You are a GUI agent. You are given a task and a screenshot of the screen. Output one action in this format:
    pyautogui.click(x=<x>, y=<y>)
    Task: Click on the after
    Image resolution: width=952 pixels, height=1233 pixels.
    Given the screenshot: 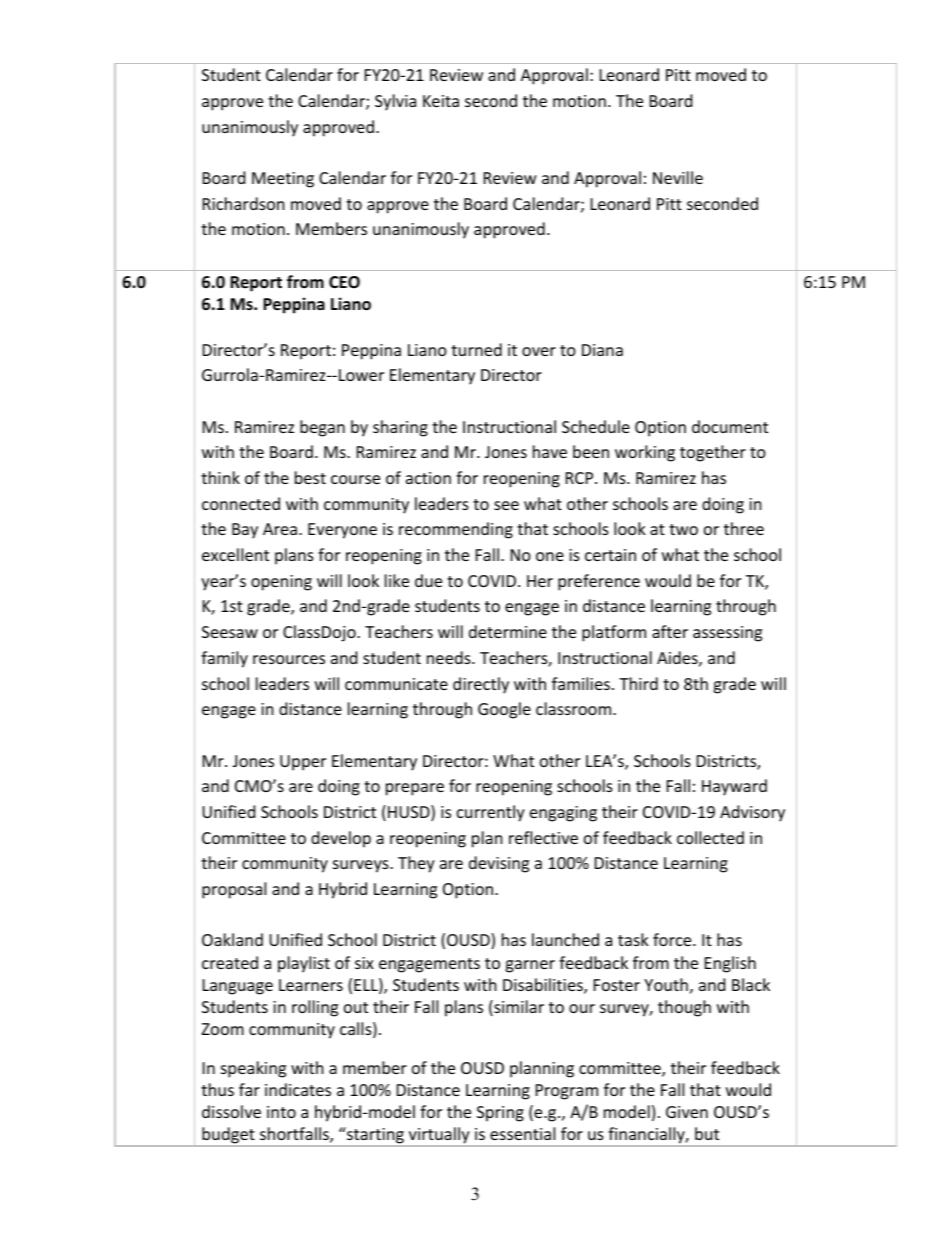 What is the action you would take?
    pyautogui.click(x=670, y=631)
